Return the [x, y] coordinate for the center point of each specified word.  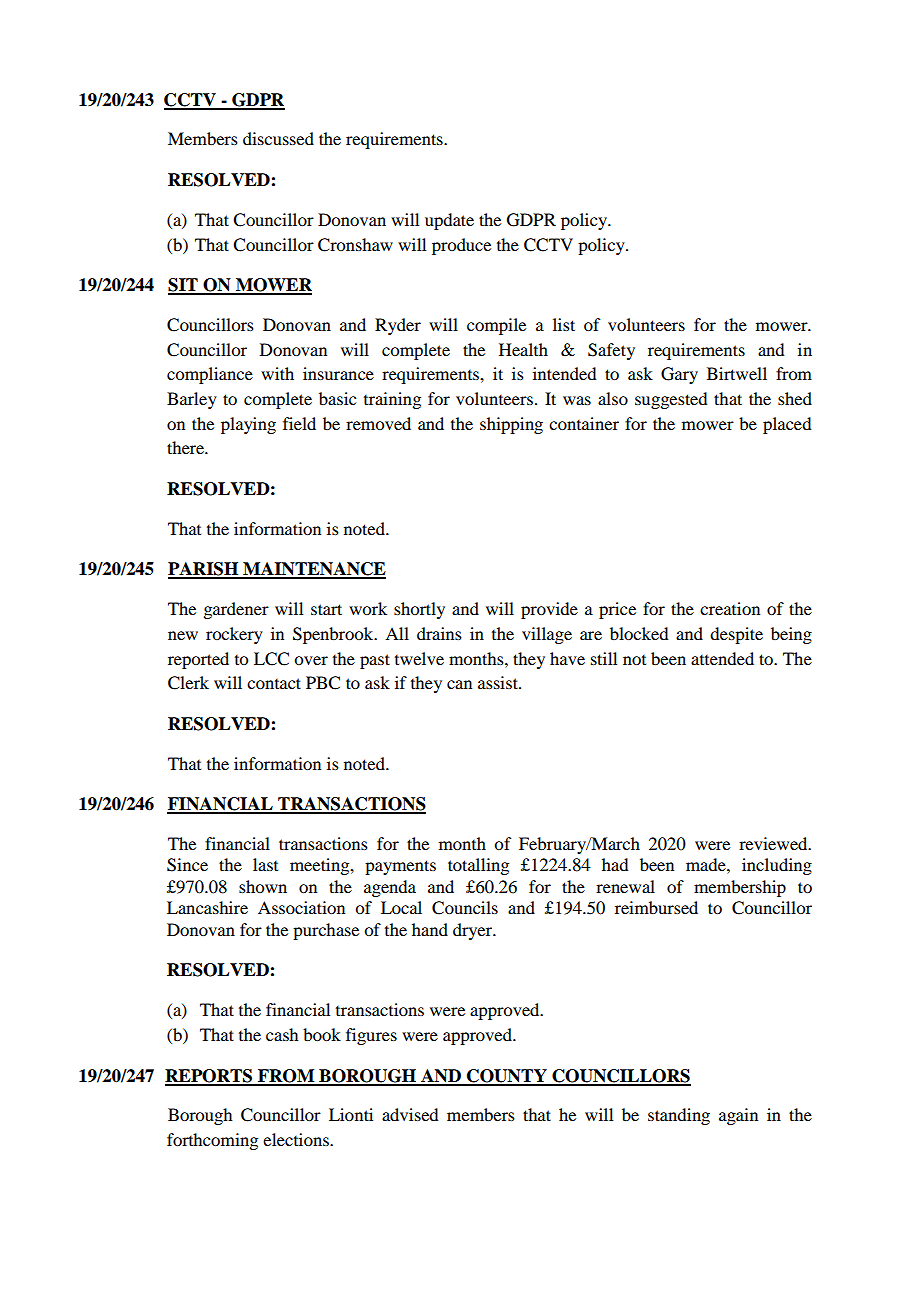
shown [263, 886]
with [277, 373]
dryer [474, 931]
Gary [679, 375]
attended [722, 658]
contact [274, 683]
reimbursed [656, 907]
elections [297, 1139]
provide [549, 610]
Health [523, 349]
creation [730, 608]
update [449, 221]
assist [499, 682]
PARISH [204, 570]
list [564, 324]
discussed [278, 138]
